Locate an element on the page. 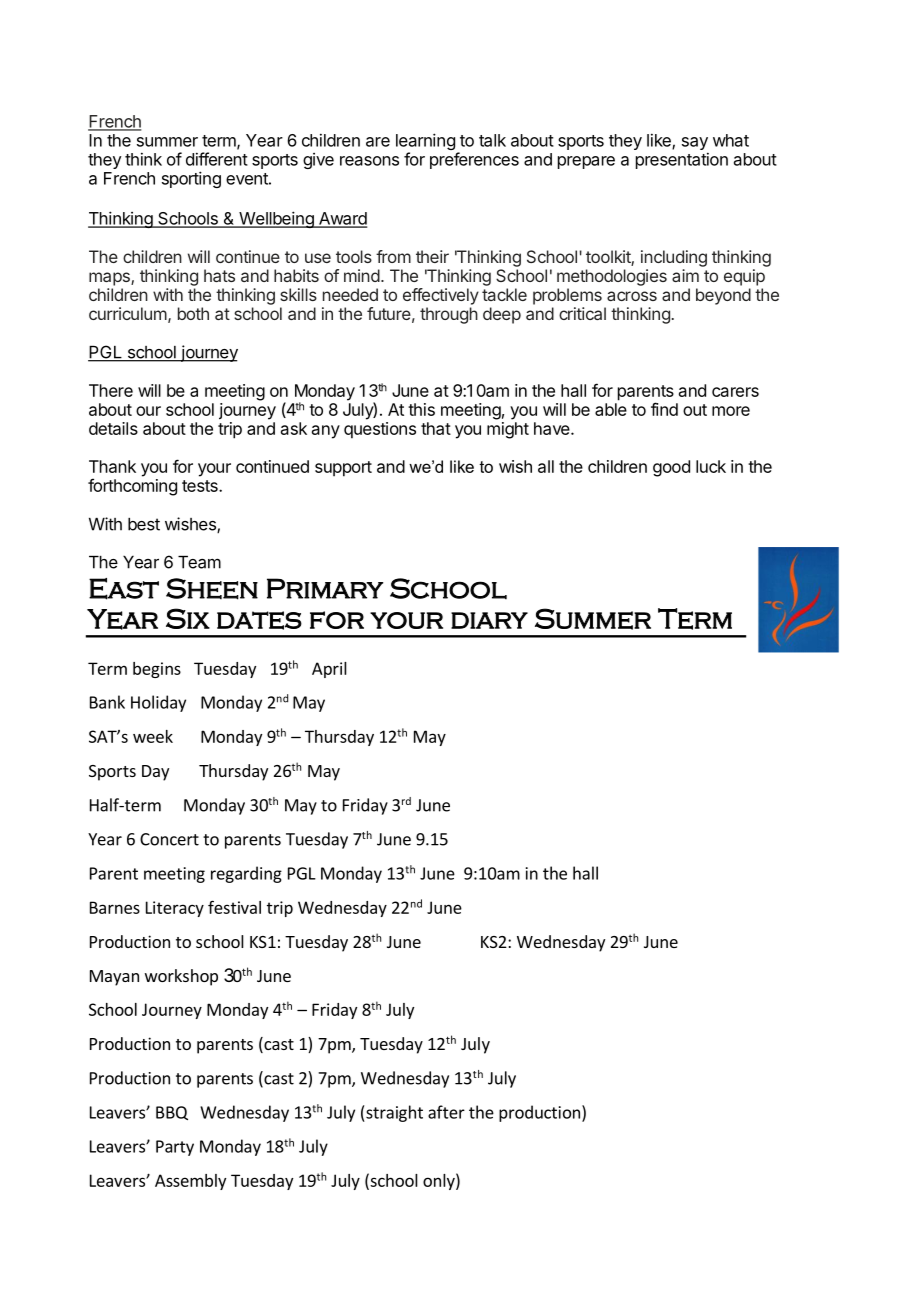 This image has width=924, height=1308. after is located at coordinates (446, 1112).
